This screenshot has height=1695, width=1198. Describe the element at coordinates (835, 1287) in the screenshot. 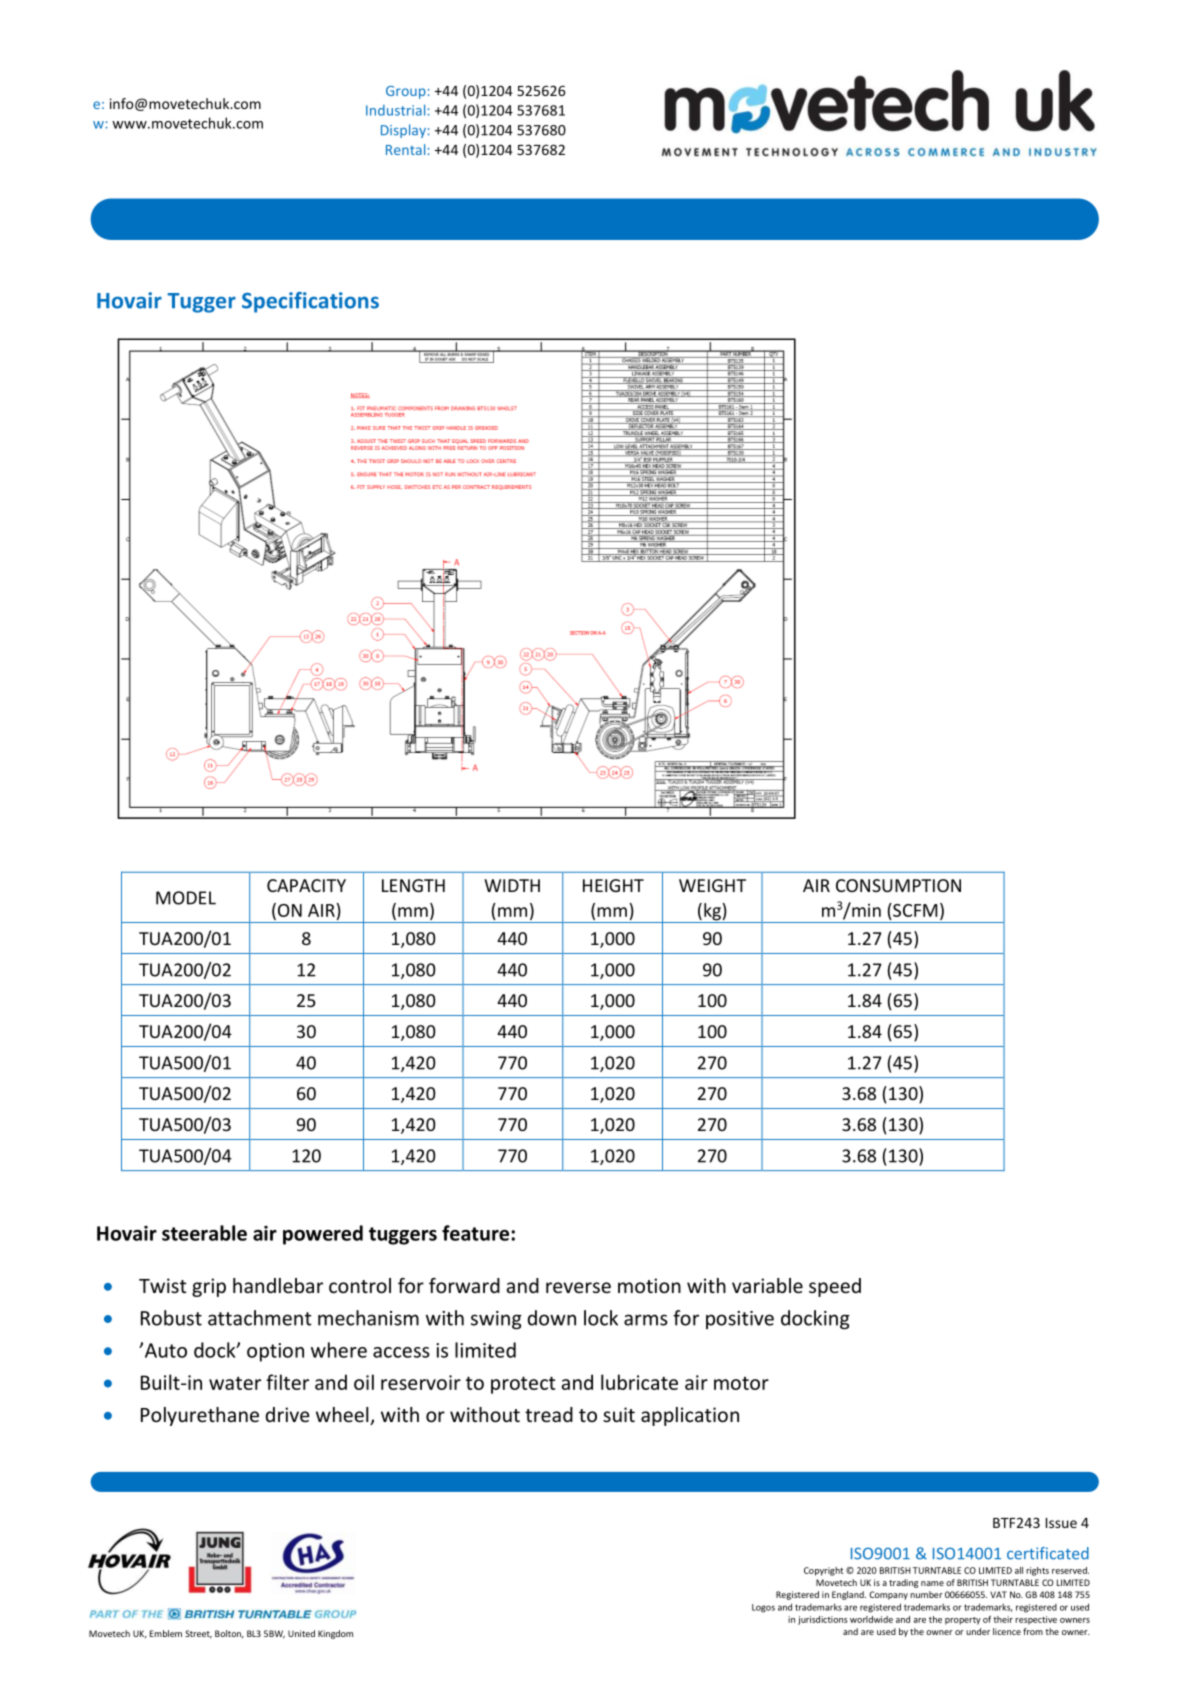

I see `speed` at that location.
